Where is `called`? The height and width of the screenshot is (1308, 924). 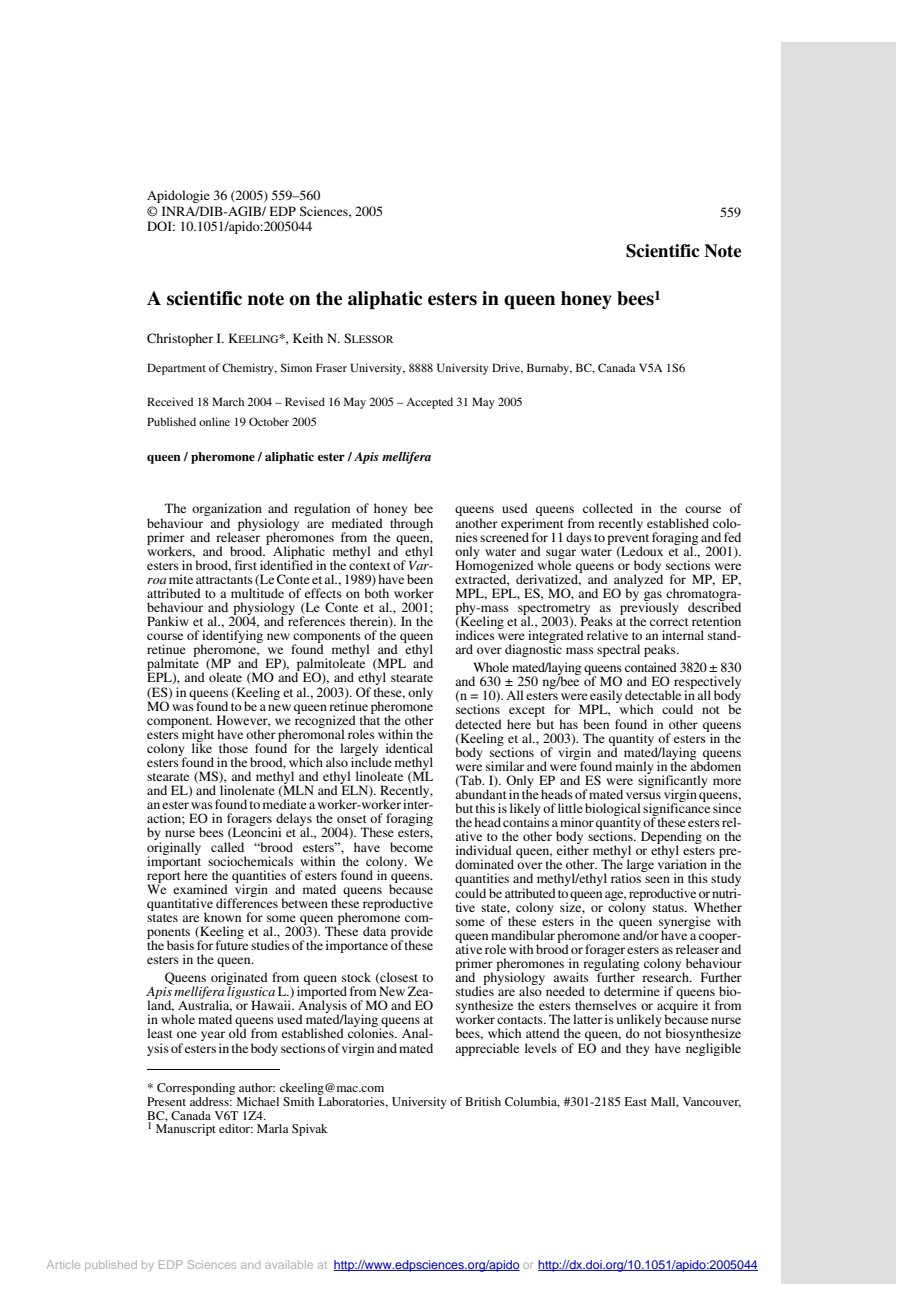
called is located at coordinates (227, 847).
